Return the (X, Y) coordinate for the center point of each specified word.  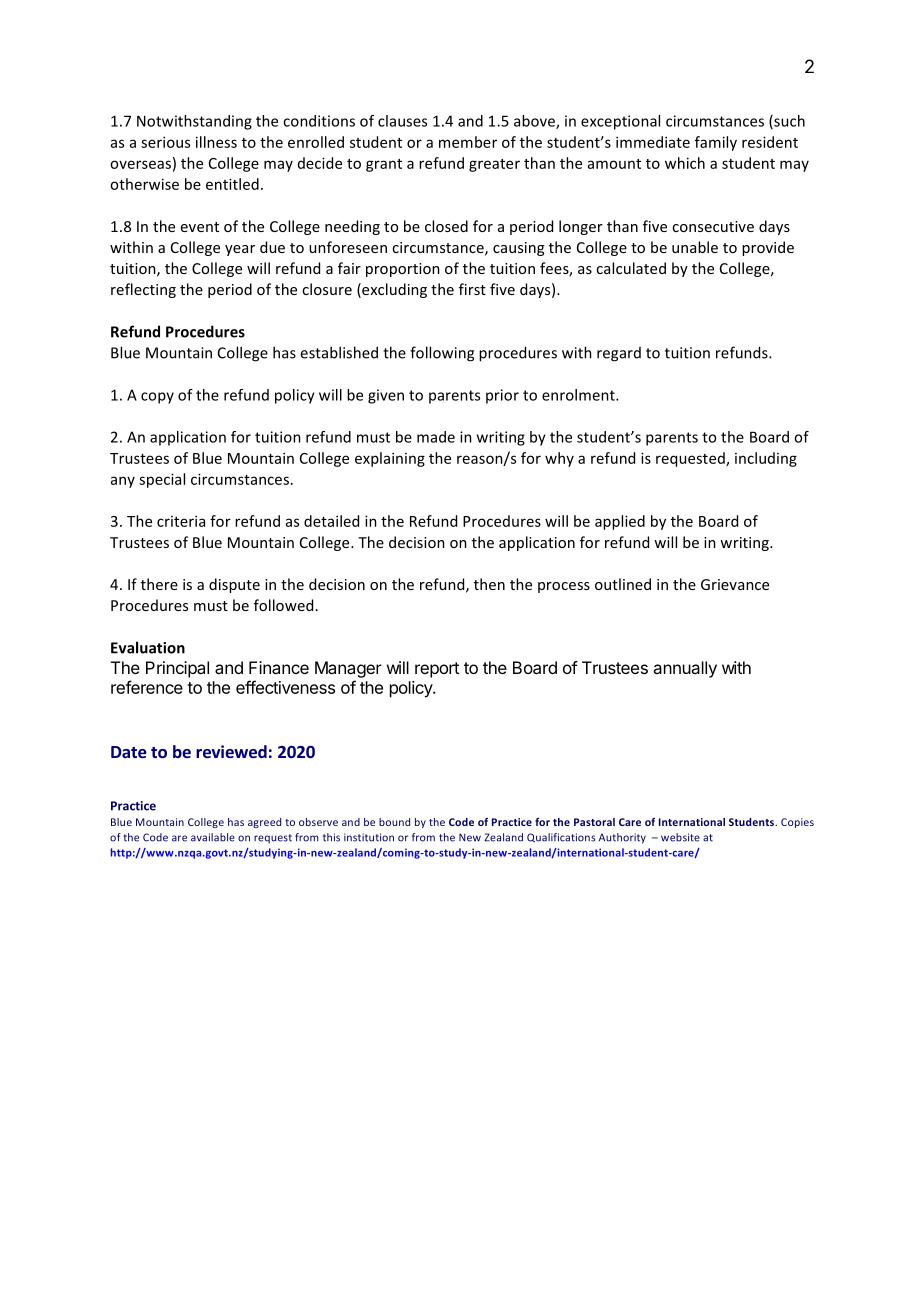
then (489, 584)
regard (619, 354)
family (716, 143)
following (442, 354)
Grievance (735, 584)
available (213, 837)
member (468, 142)
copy (157, 398)
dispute (234, 585)
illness (216, 142)
